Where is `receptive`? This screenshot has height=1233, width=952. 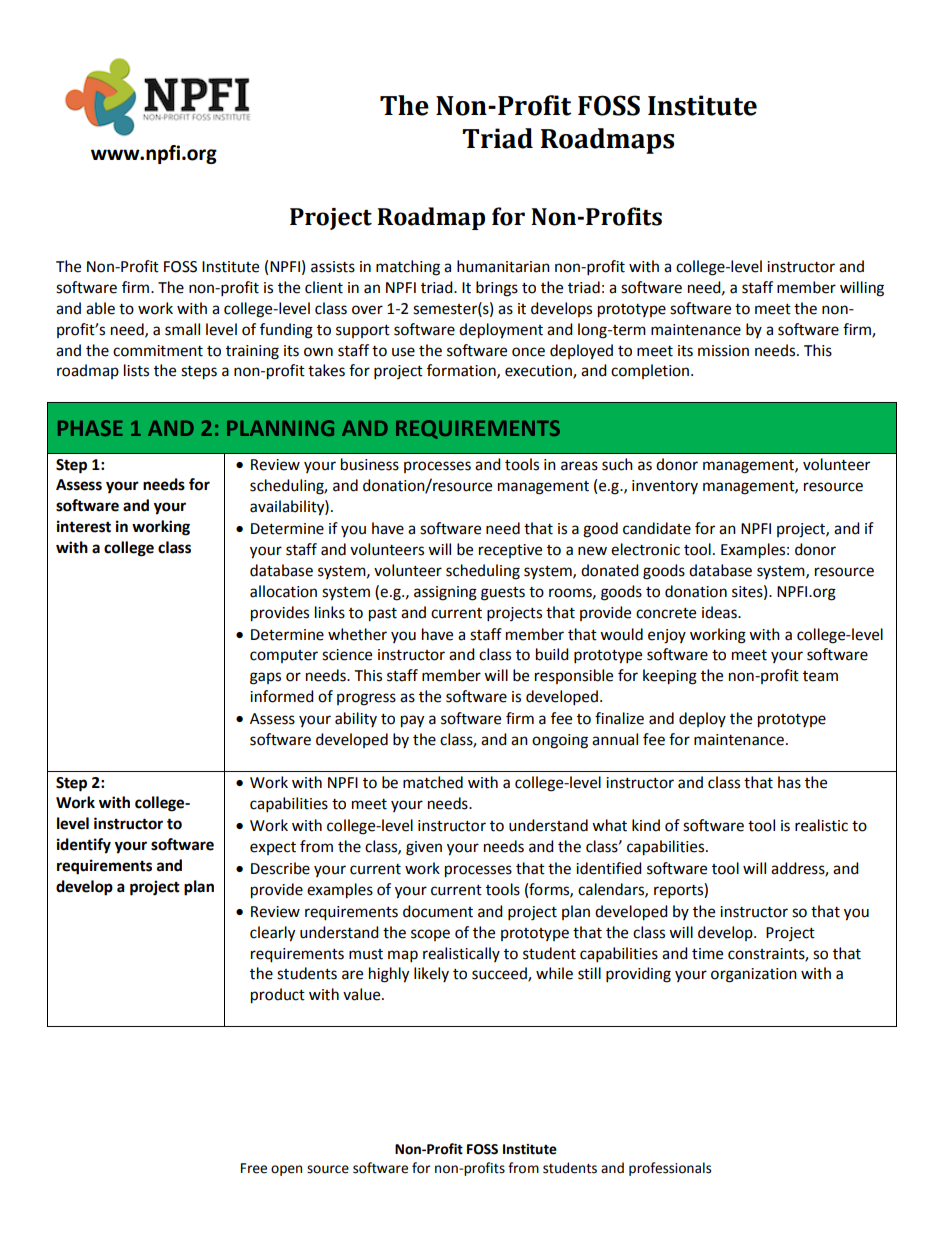
receptive is located at coordinates (510, 551).
